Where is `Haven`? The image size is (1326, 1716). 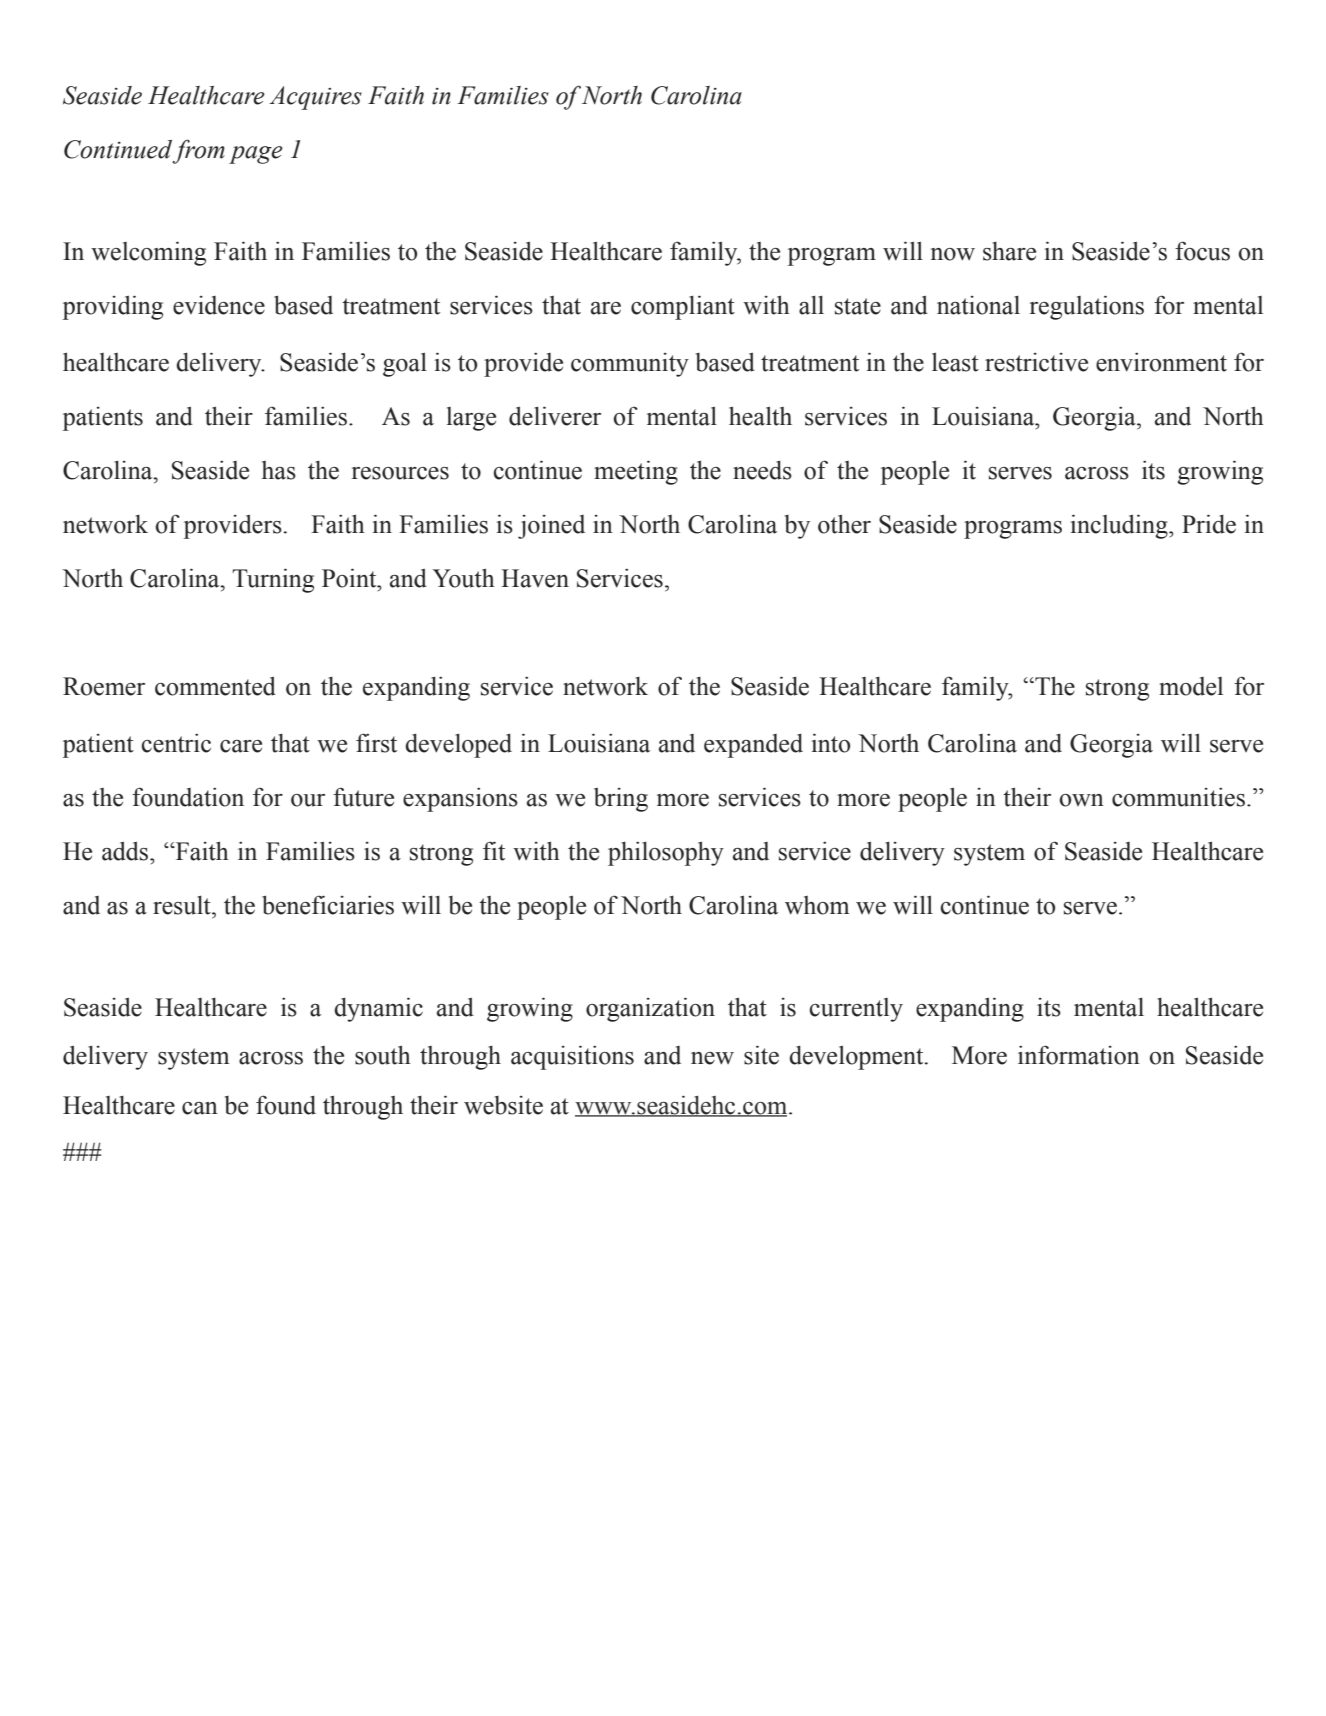 Haven is located at coordinates (535, 578).
